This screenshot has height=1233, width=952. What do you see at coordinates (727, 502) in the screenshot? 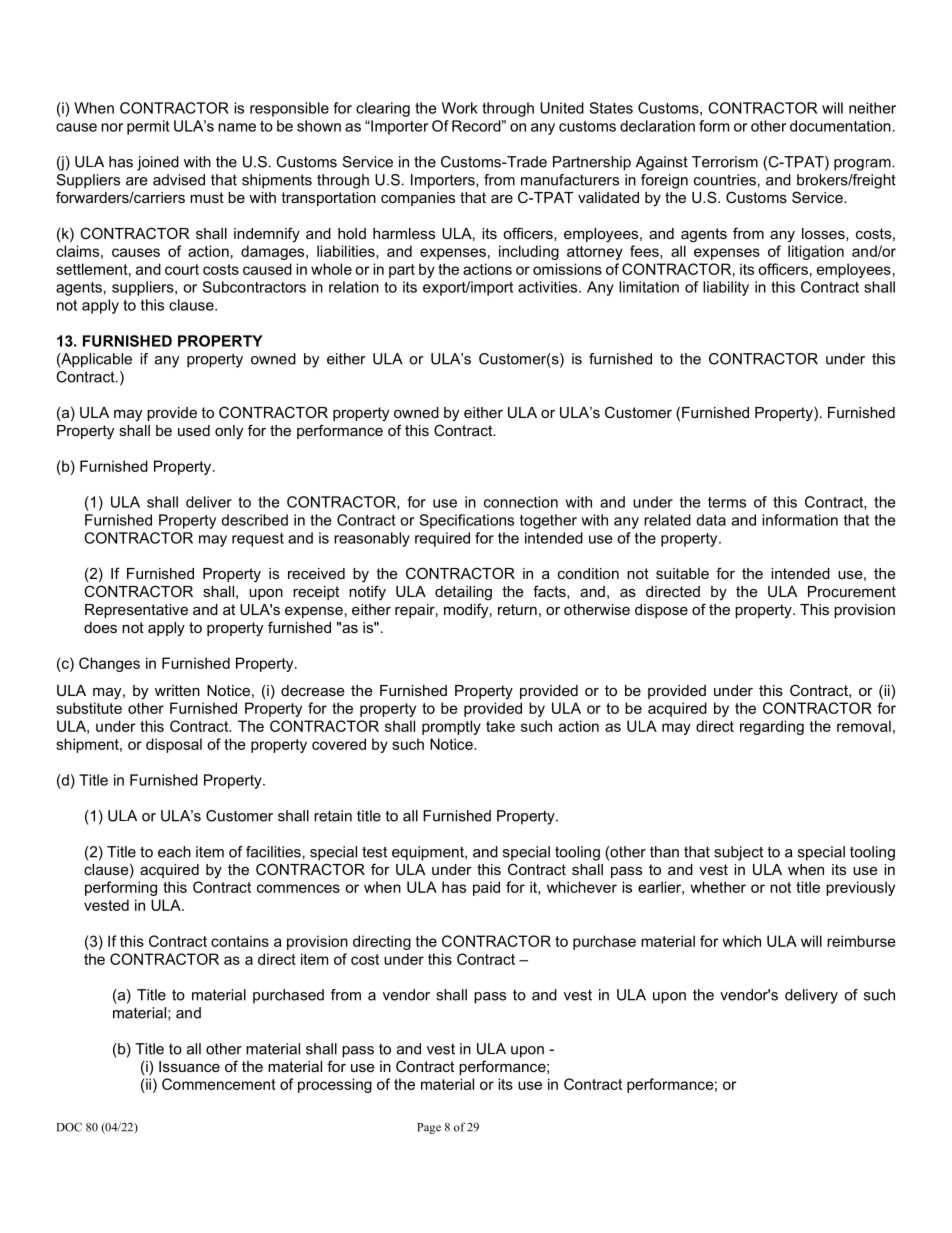
I see `terms` at bounding box center [727, 502].
